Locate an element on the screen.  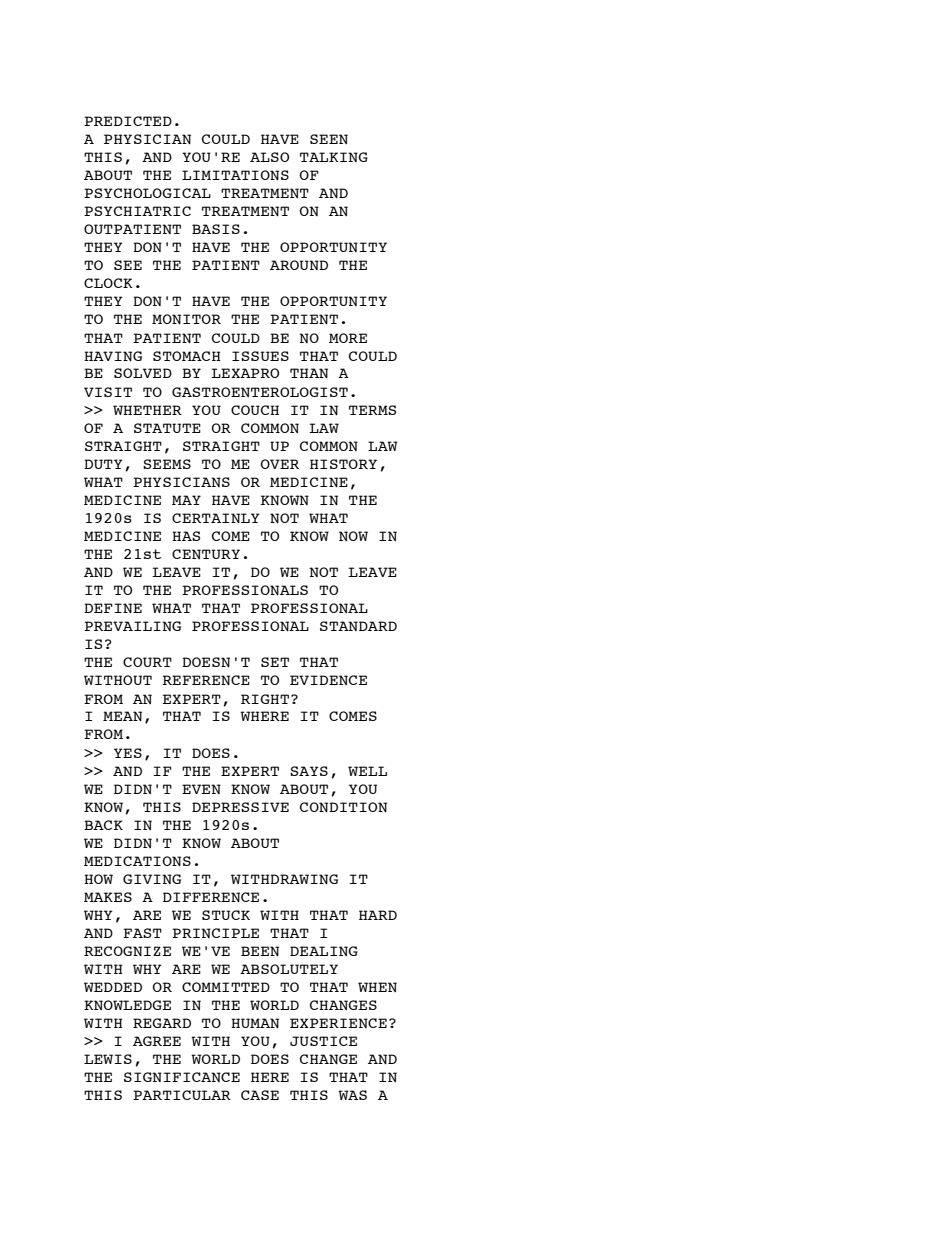
LEWIS is located at coordinates (108, 1059).
